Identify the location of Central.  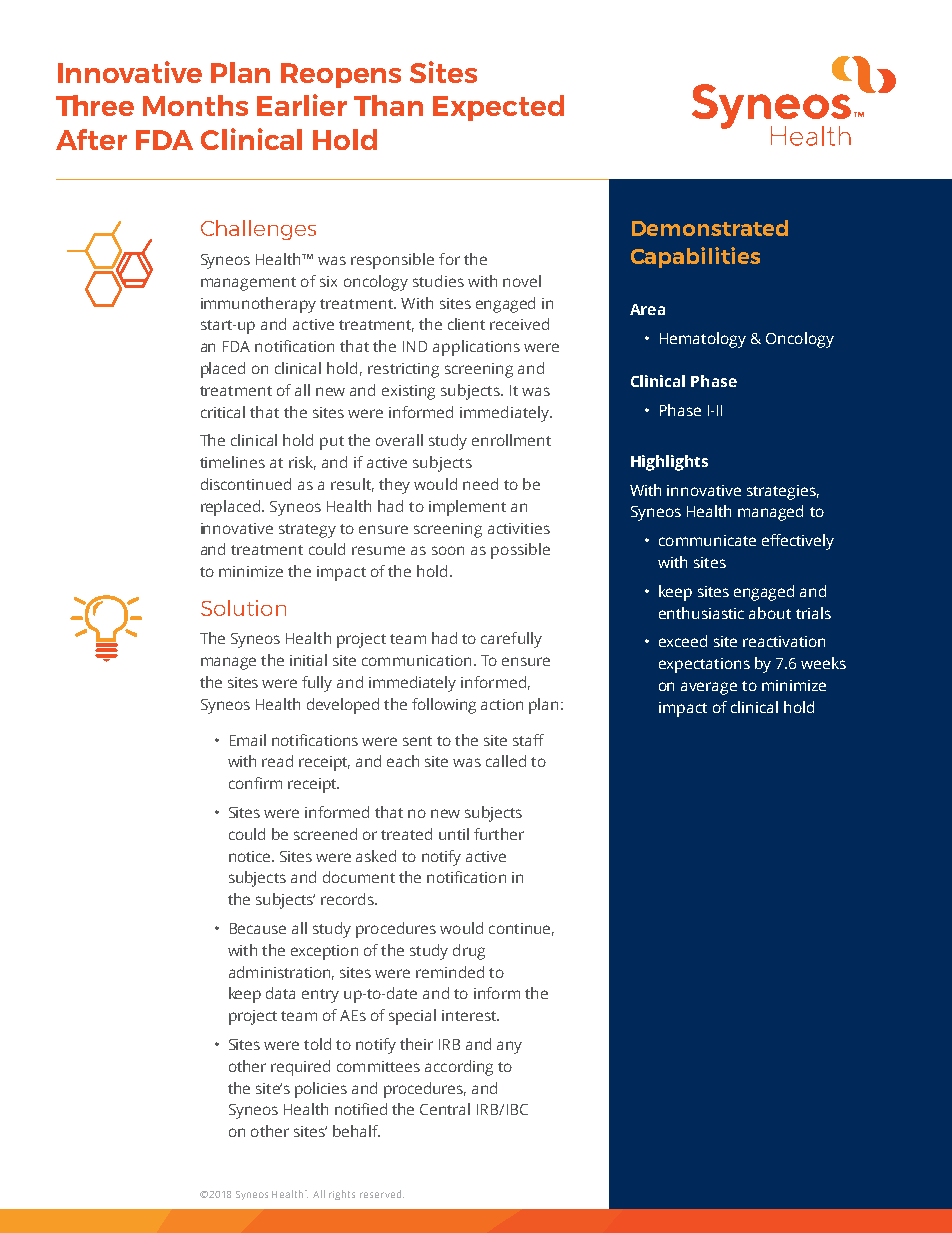
(445, 1109).
